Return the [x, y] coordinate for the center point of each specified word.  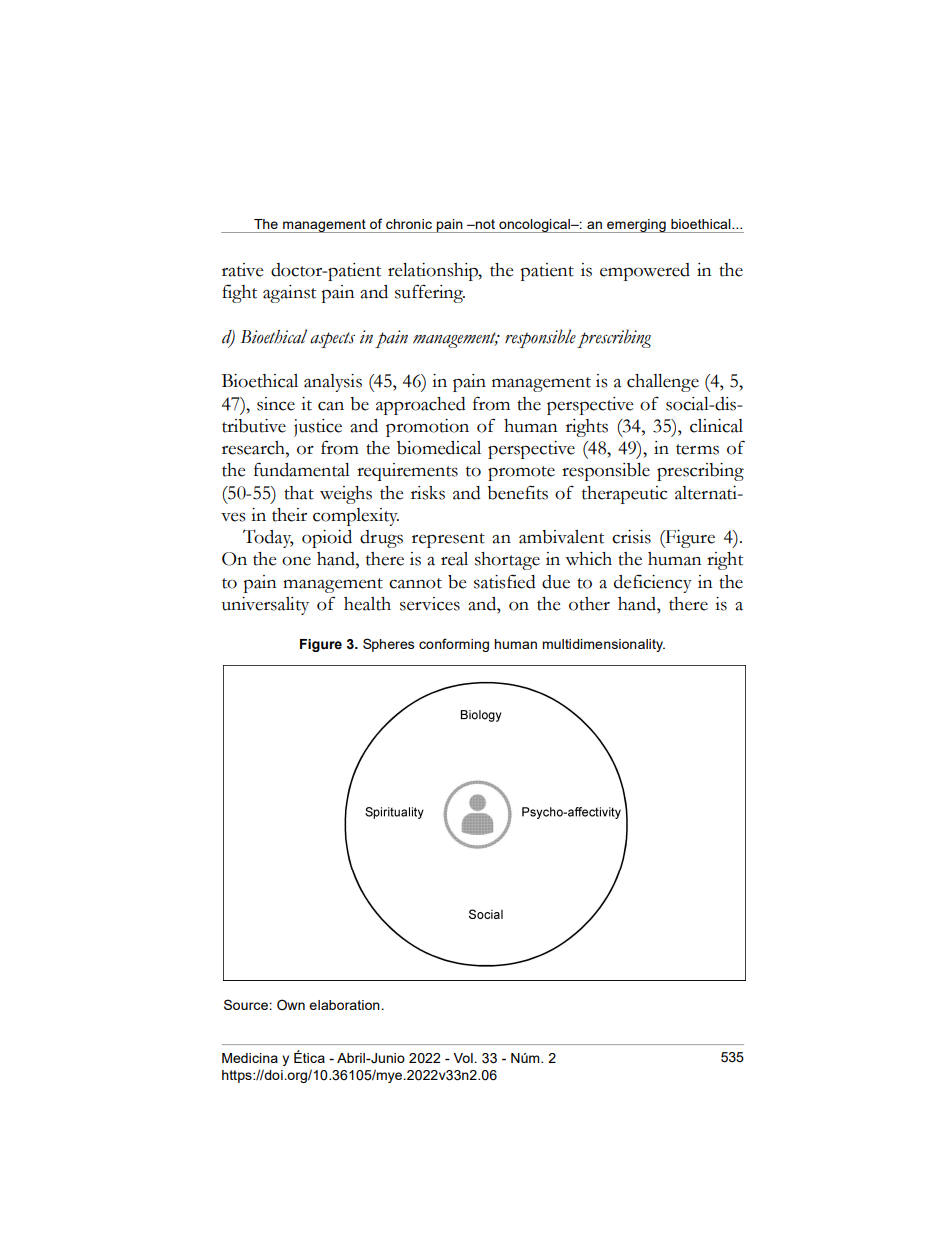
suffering [430, 293]
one [296, 561]
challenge [663, 383]
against [289, 294]
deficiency [653, 583]
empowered [645, 272]
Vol [463, 1058]
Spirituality [394, 813]
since [276, 404]
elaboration [344, 1005]
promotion [427, 428]
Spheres [389, 645]
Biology [481, 716]
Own [291, 1005]
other [589, 604]
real [454, 559]
